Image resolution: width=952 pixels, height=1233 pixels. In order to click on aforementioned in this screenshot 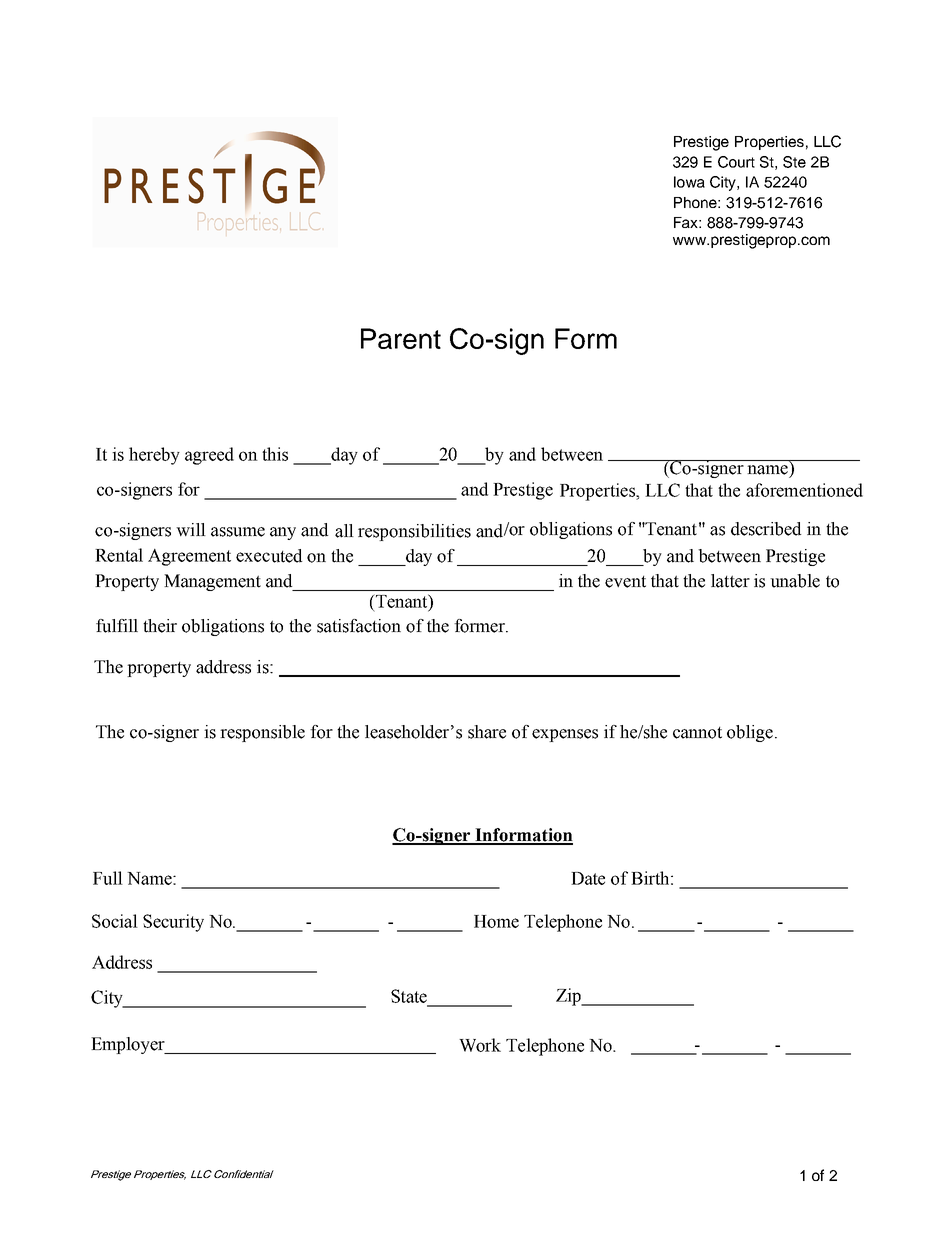, I will do `click(804, 490)`.
